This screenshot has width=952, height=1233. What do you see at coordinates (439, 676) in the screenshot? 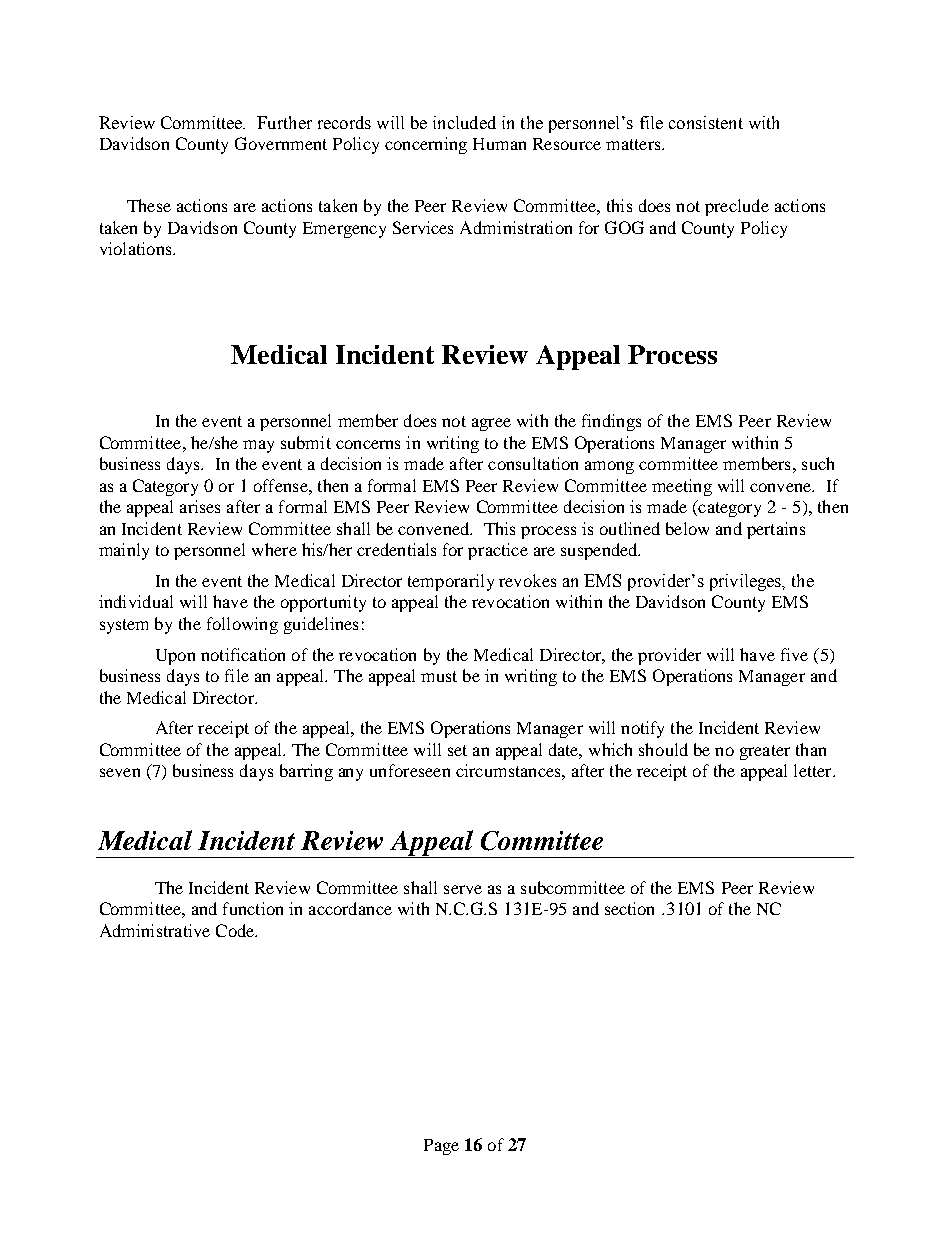
I see `must` at bounding box center [439, 676].
